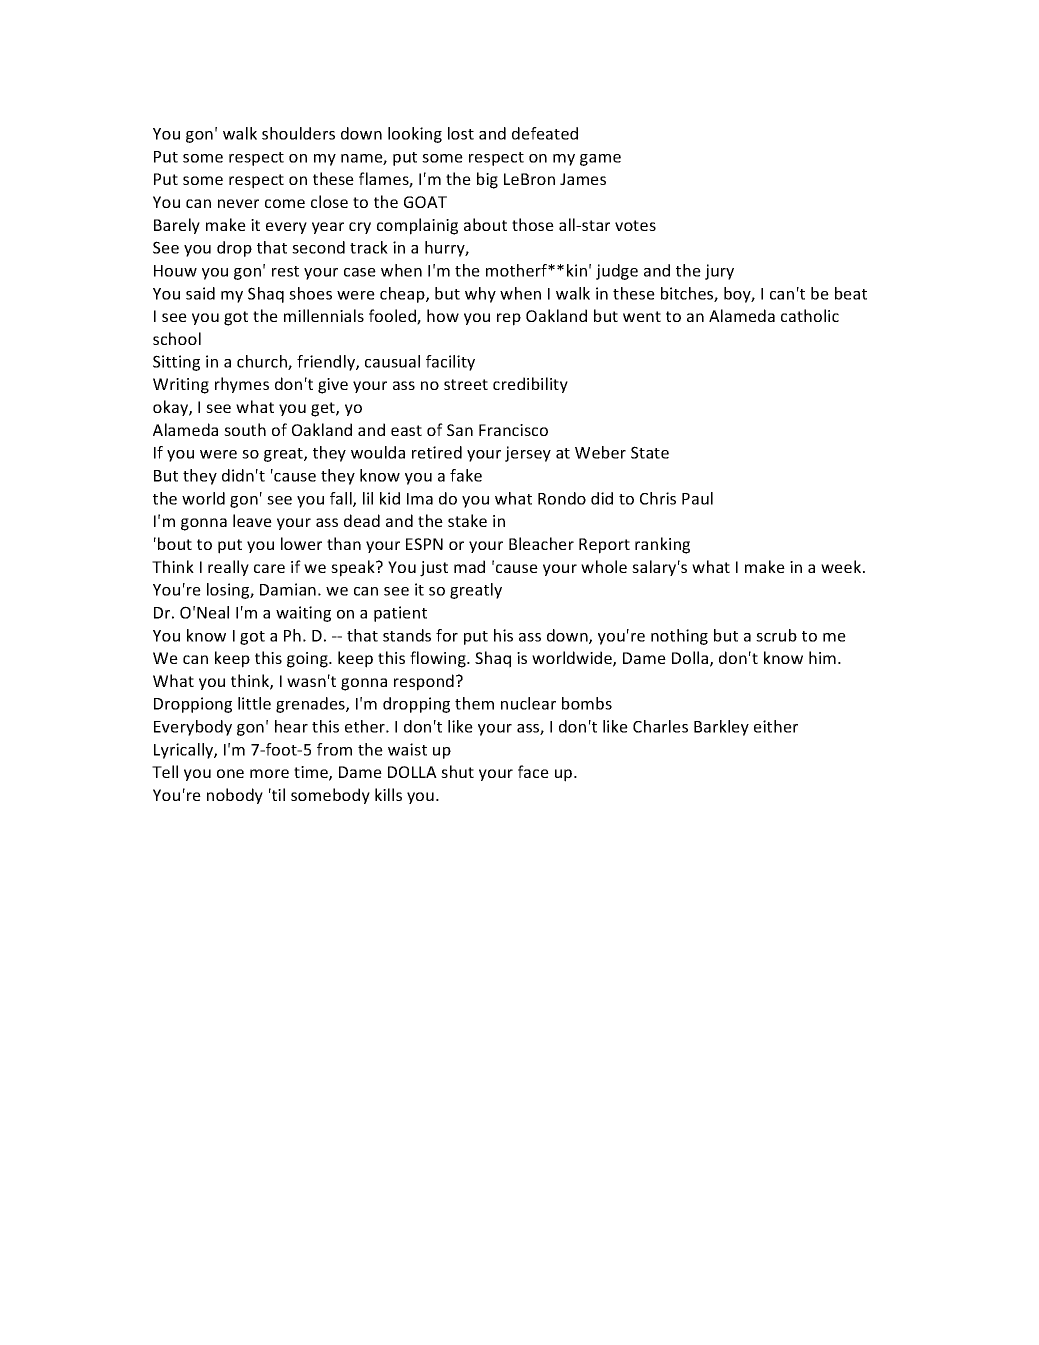  I want to click on credibility, so click(530, 385).
